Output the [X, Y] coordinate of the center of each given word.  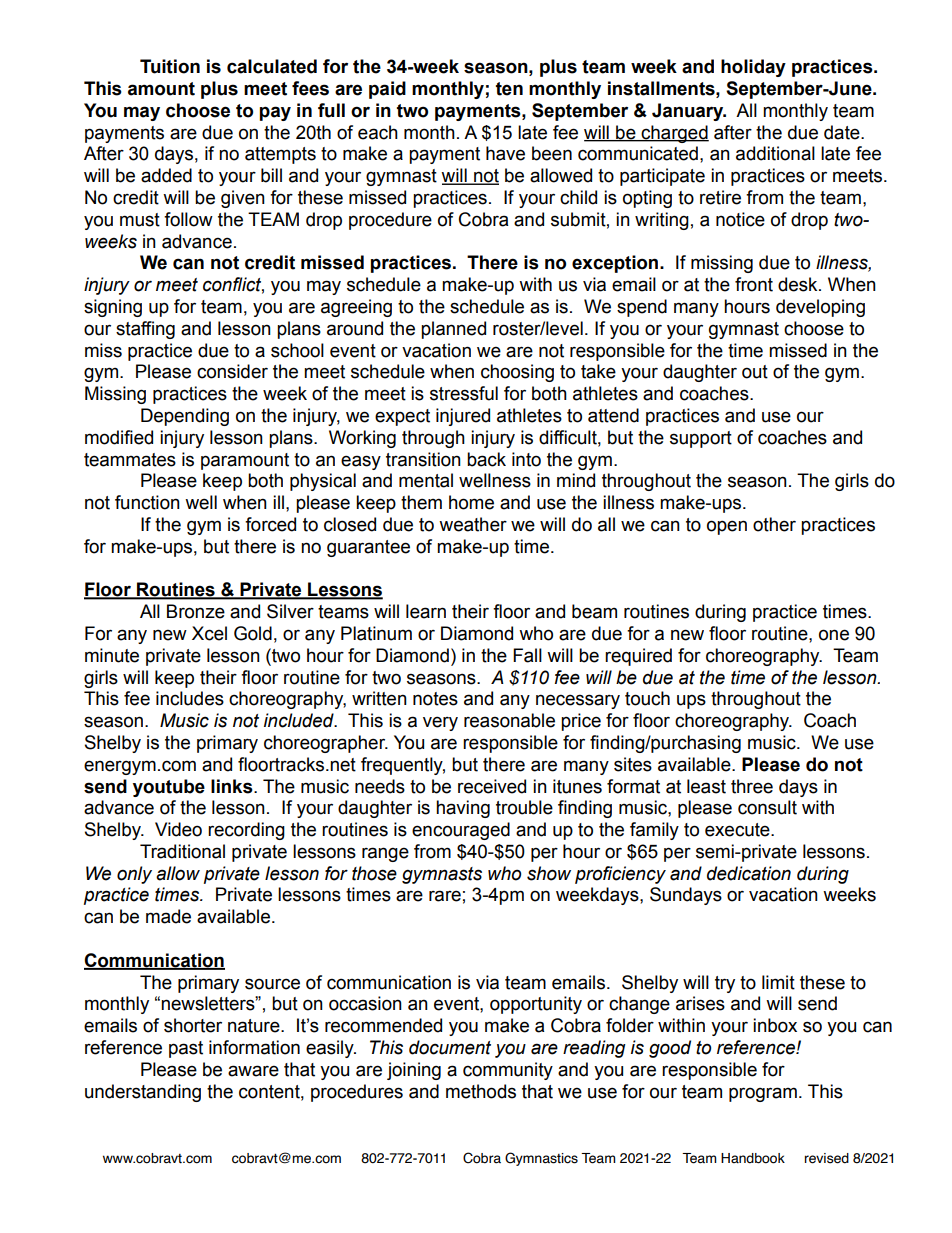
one [834, 635]
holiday [753, 68]
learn [426, 611]
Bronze [196, 611]
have [505, 153]
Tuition [170, 66]
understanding [143, 1093]
